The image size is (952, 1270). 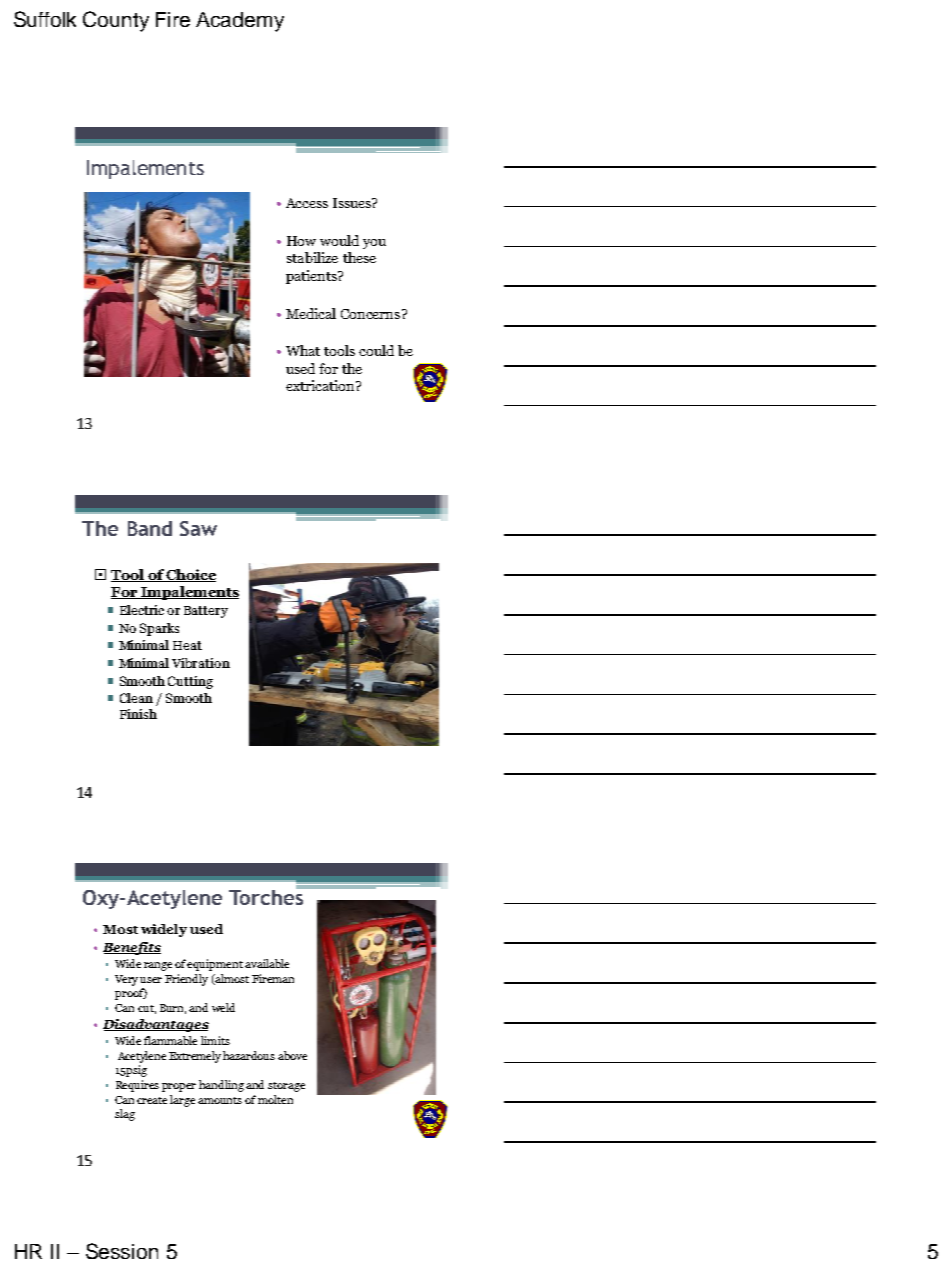 What do you see at coordinates (353, 203) in the document?
I see `Issues` at bounding box center [353, 203].
